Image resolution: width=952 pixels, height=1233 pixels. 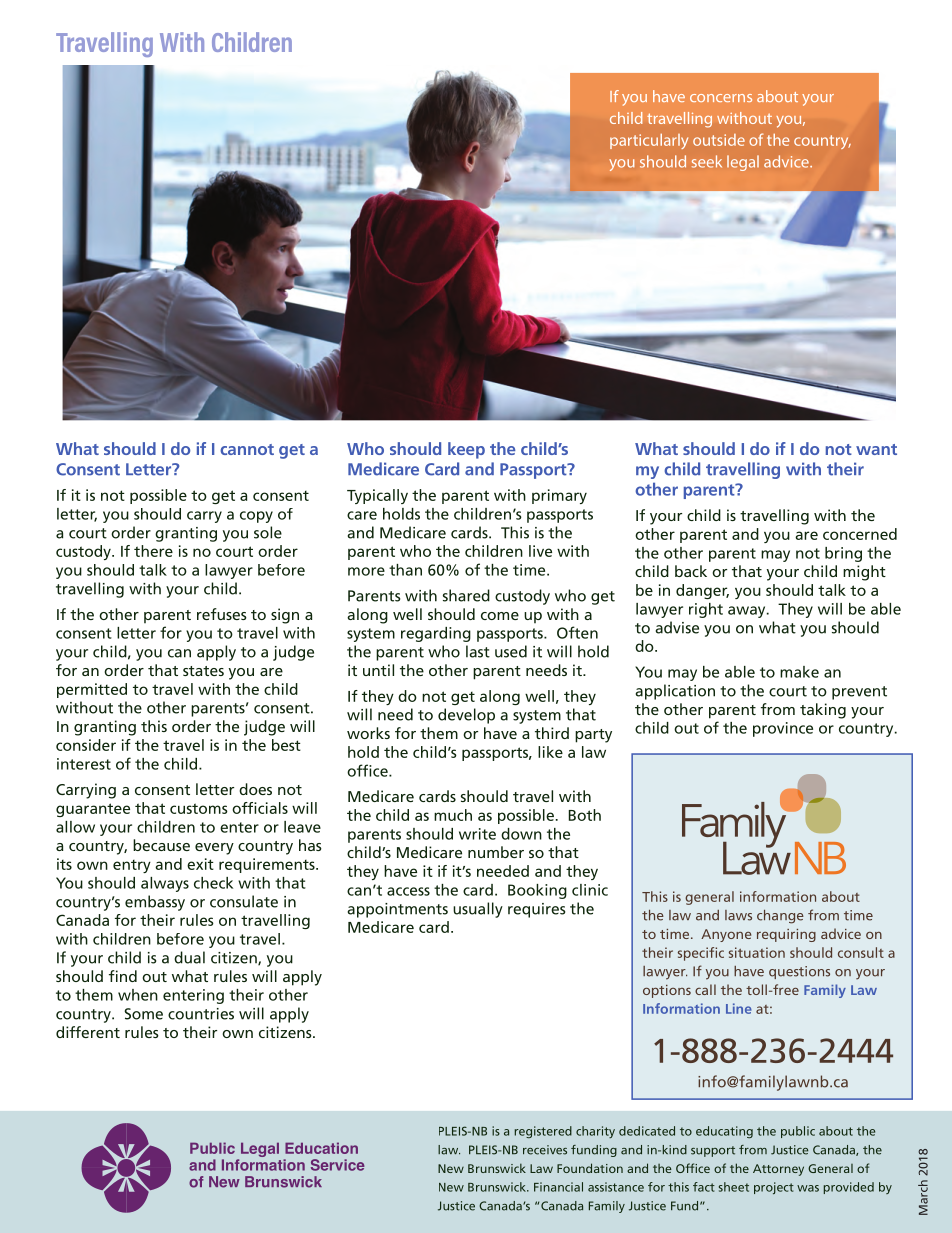 I want to click on receives, so click(x=545, y=1150).
